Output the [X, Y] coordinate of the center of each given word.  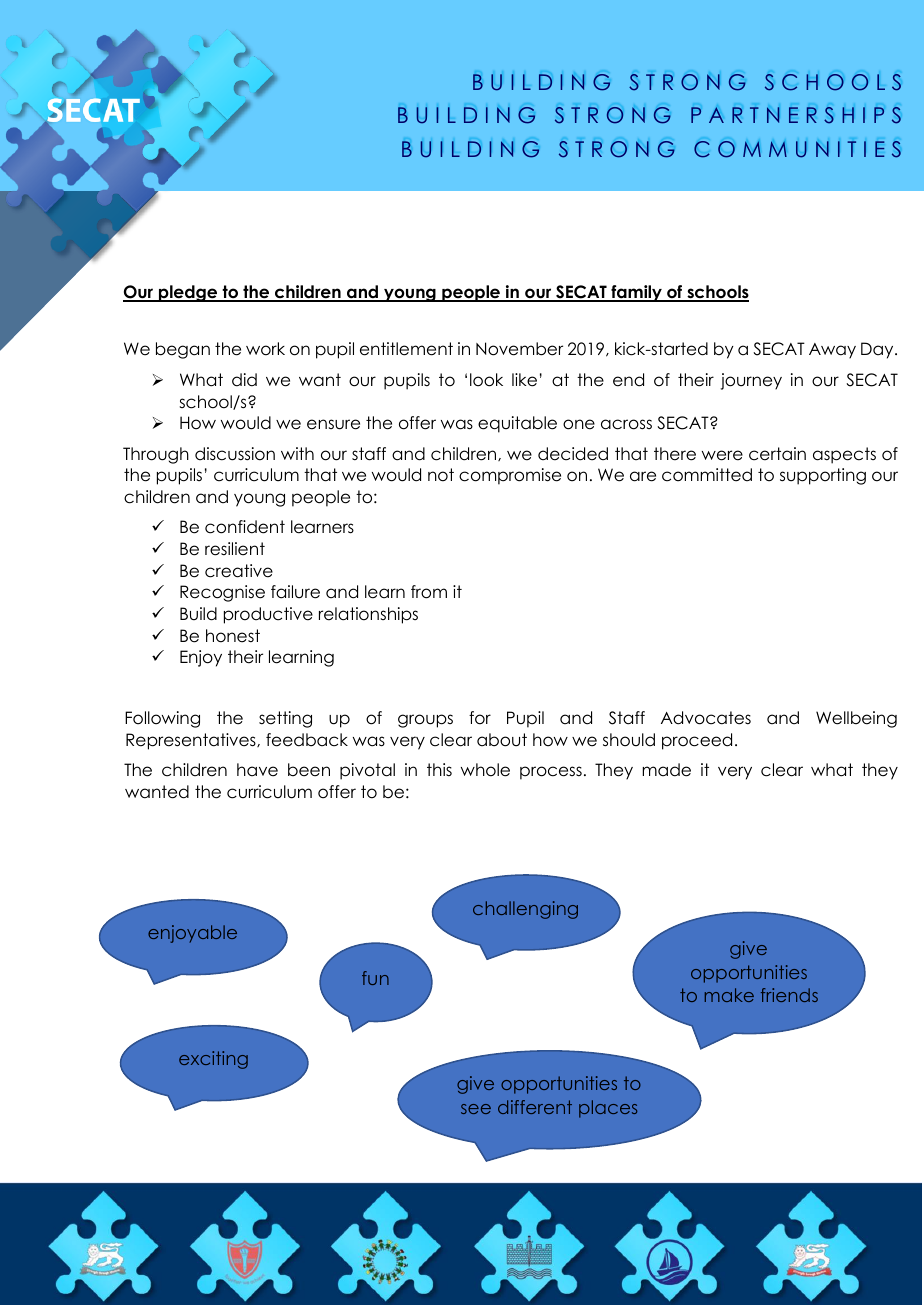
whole [485, 770]
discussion [235, 454]
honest [233, 636]
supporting [823, 476]
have [257, 770]
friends [789, 995]
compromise [510, 476]
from [429, 592]
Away [832, 351]
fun [375, 978]
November [519, 349]
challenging [525, 910]
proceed [697, 741]
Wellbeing [856, 719]
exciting [213, 1060]
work [265, 349]
